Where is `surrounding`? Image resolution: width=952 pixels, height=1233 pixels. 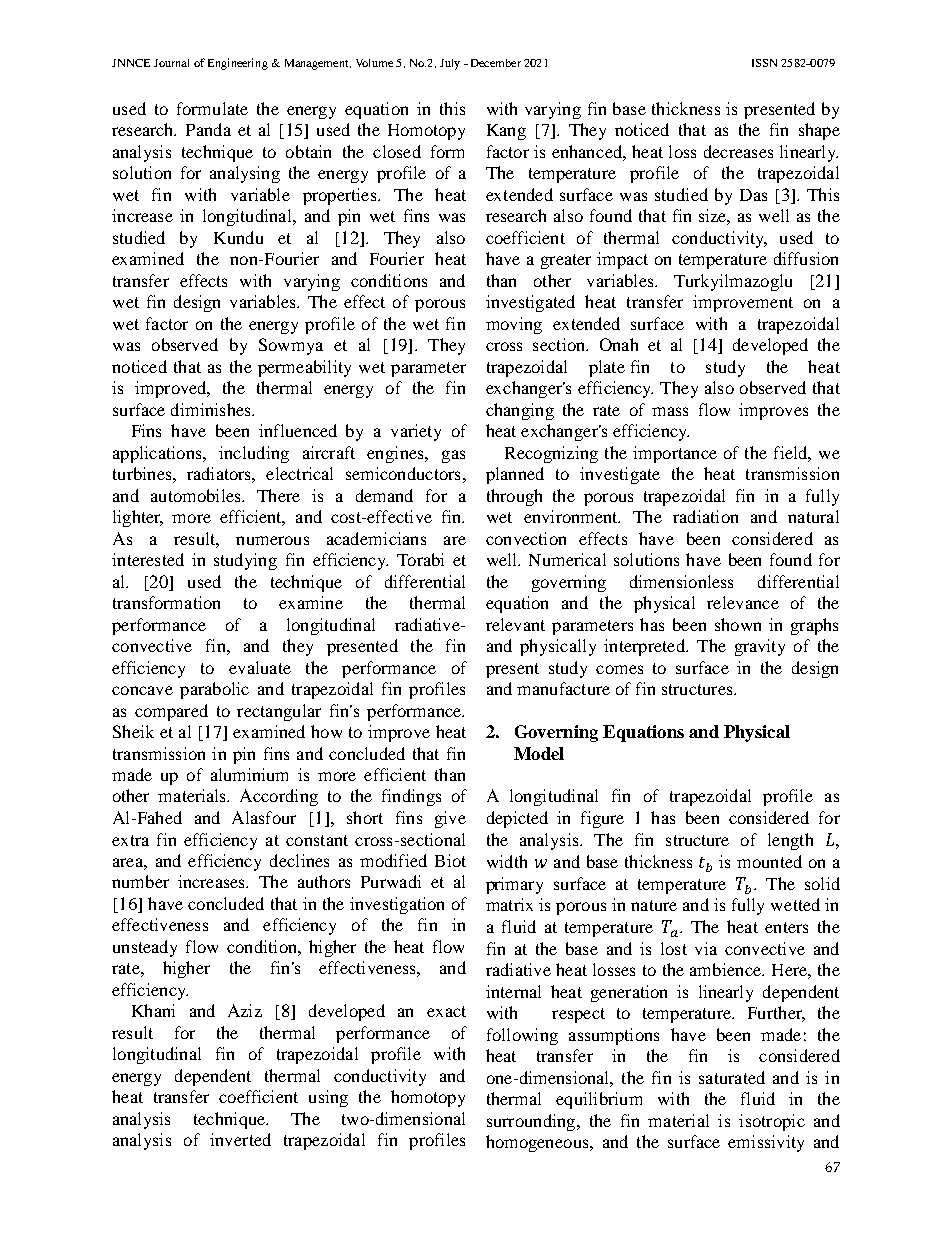 surrounding is located at coordinates (532, 1122).
